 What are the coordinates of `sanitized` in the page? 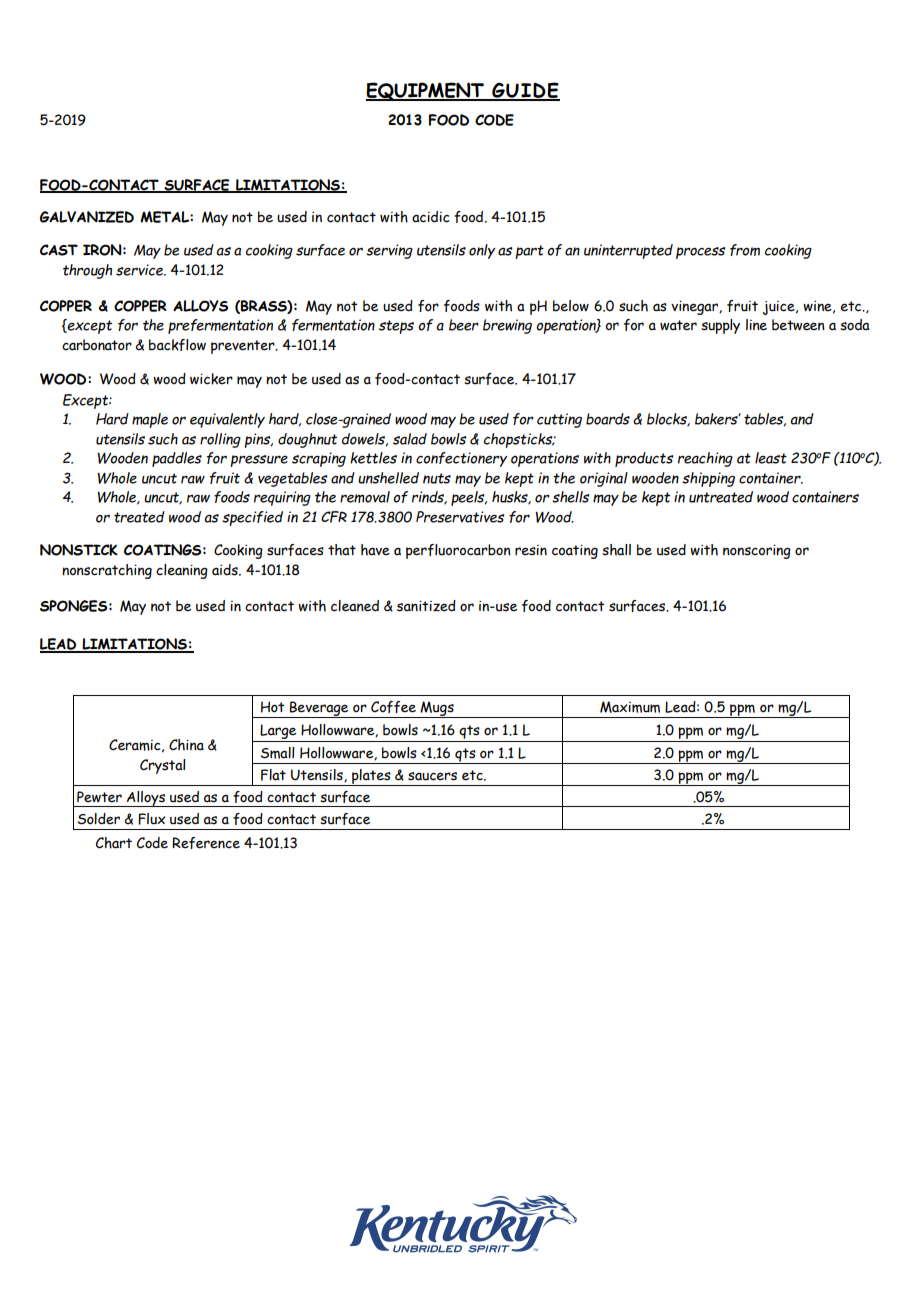 It's located at (426, 606).
